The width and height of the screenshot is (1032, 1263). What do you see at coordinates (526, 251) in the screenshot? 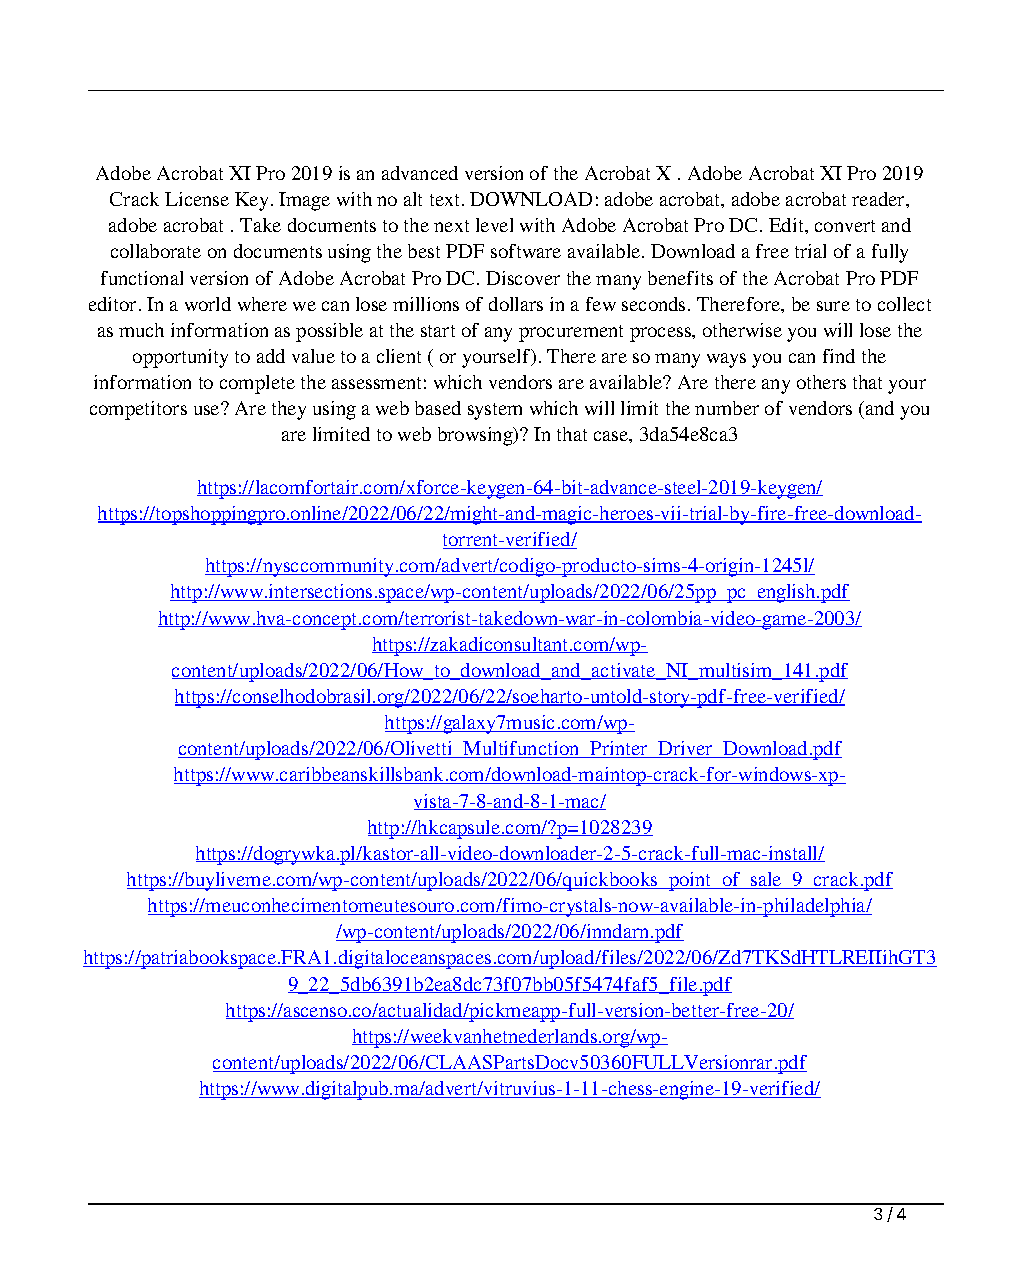
I see `software` at bounding box center [526, 251].
